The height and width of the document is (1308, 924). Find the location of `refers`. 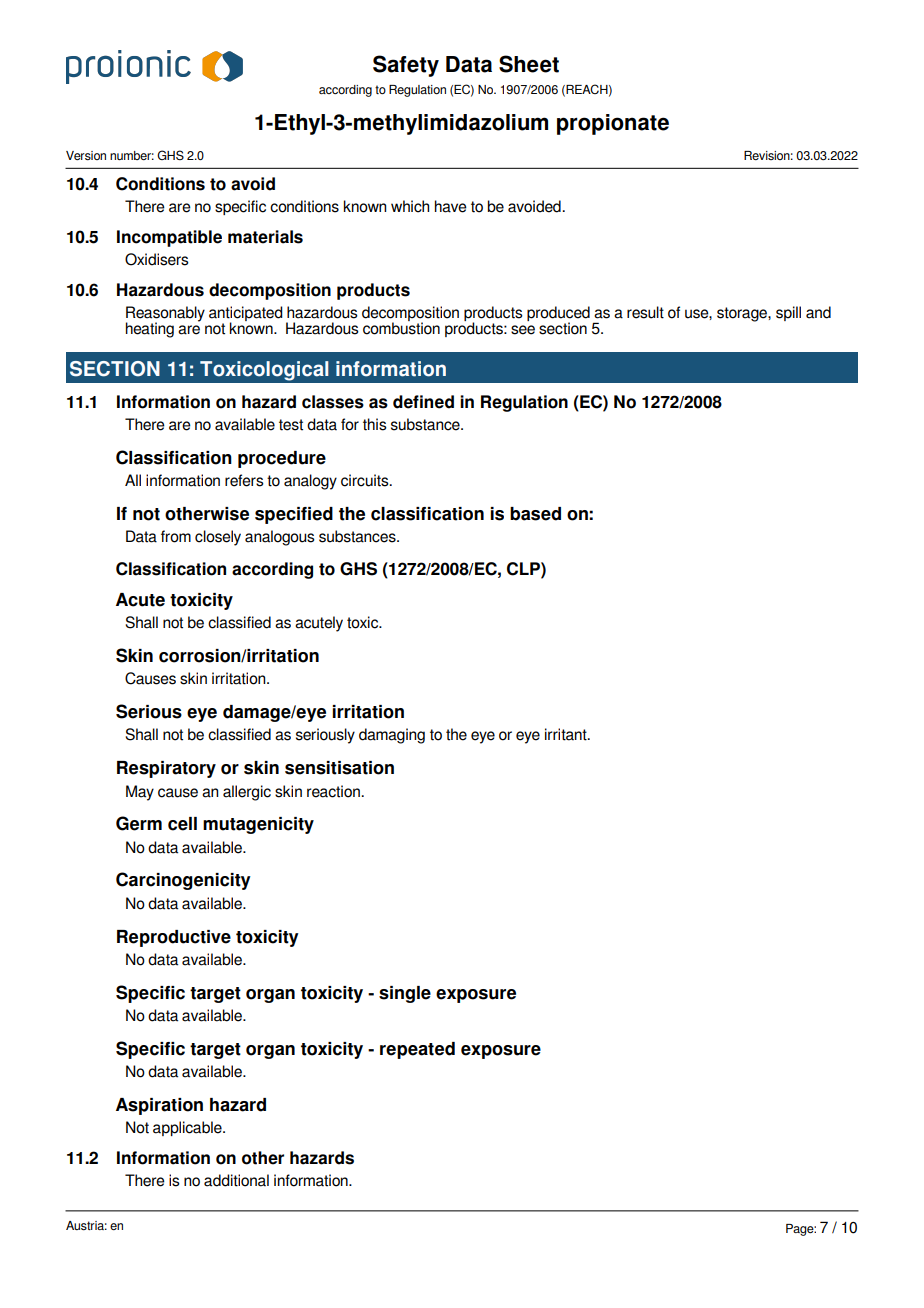

refers is located at coordinates (244, 480).
